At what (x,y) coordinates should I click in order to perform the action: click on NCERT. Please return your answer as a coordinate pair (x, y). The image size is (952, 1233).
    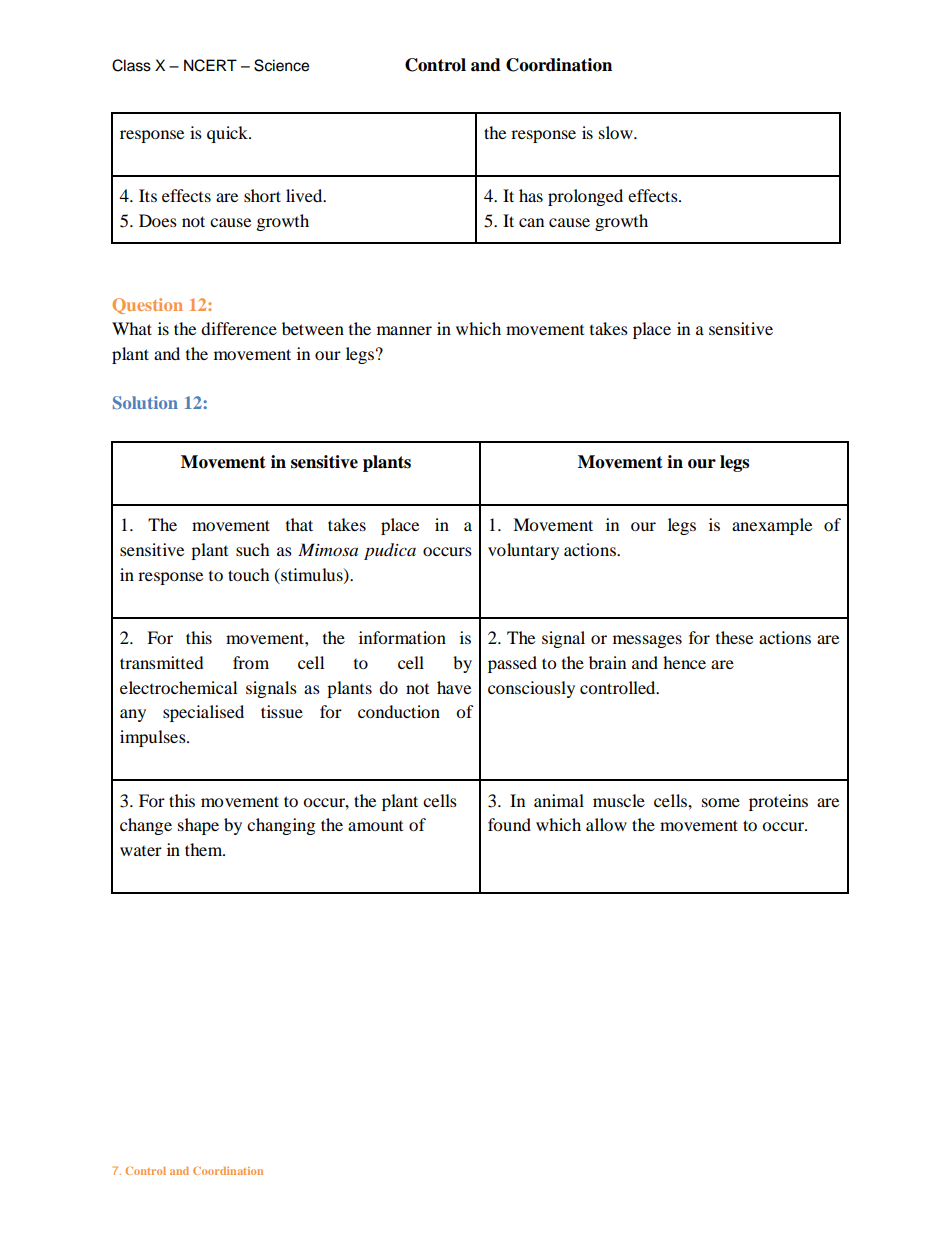
    Looking at the image, I should click on (210, 65).
